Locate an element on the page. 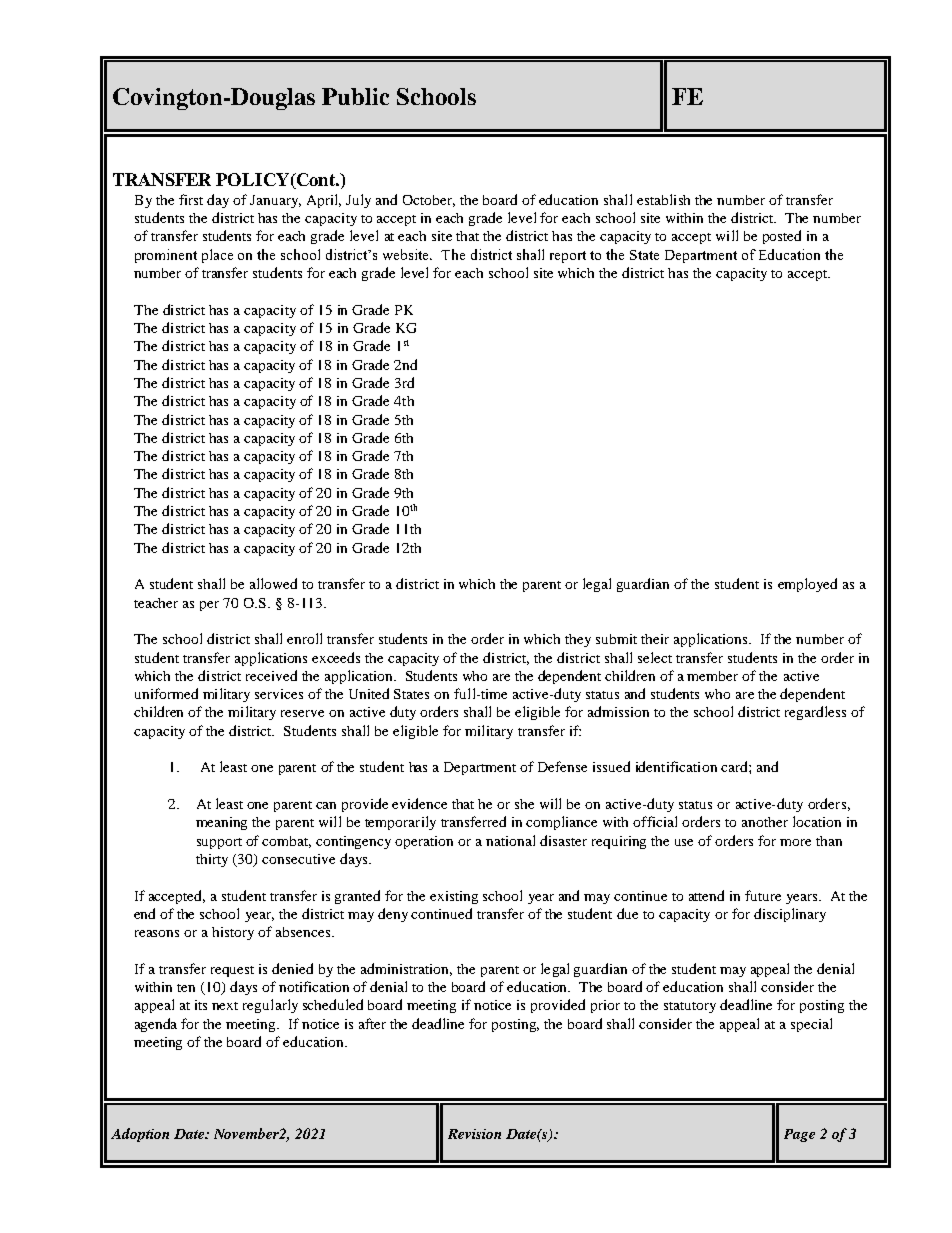 The height and width of the image is (1233, 952). meaning is located at coordinates (221, 823).
